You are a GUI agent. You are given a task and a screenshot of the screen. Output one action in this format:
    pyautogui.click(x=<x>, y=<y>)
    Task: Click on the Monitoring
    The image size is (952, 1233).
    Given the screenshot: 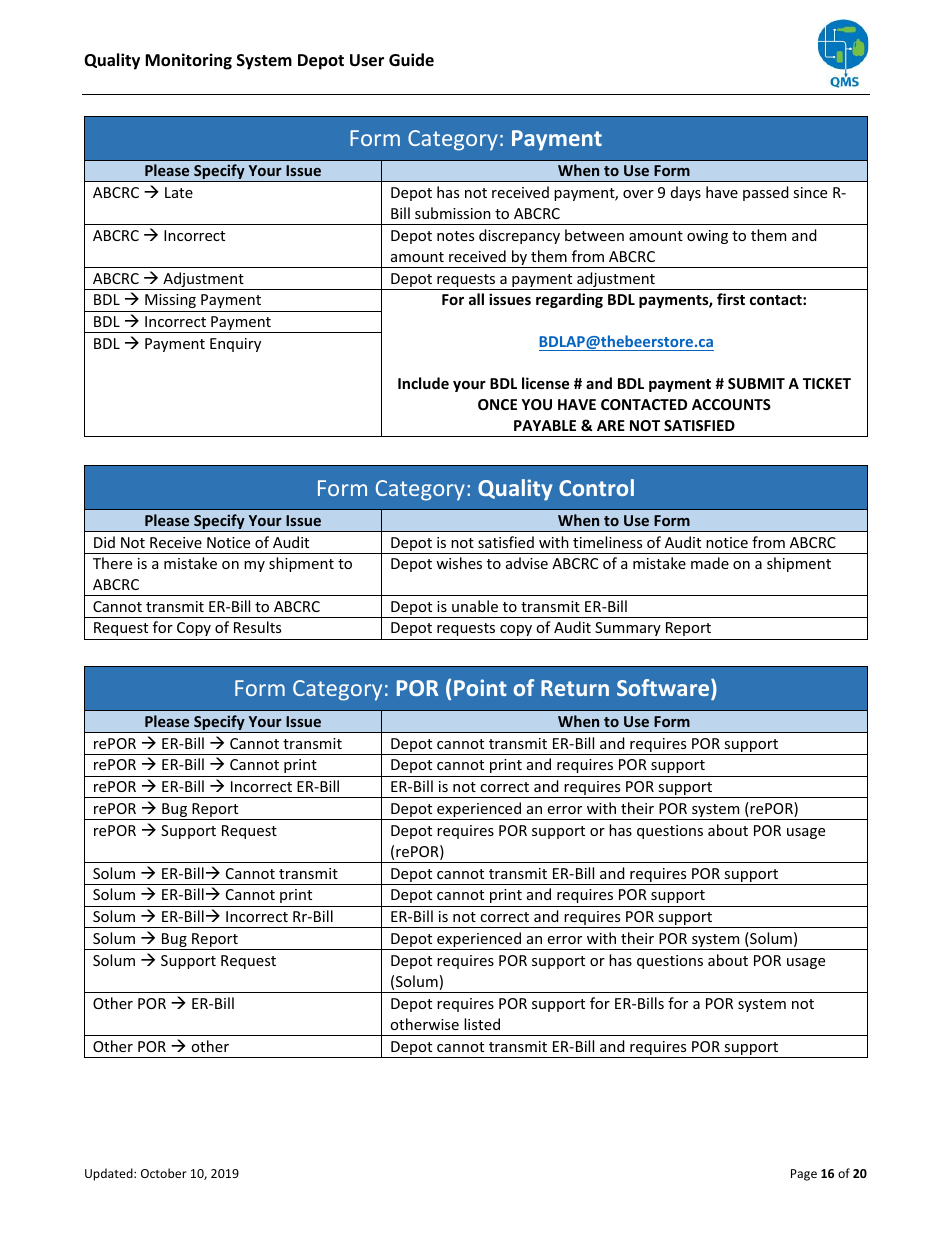 What is the action you would take?
    pyautogui.click(x=188, y=61)
